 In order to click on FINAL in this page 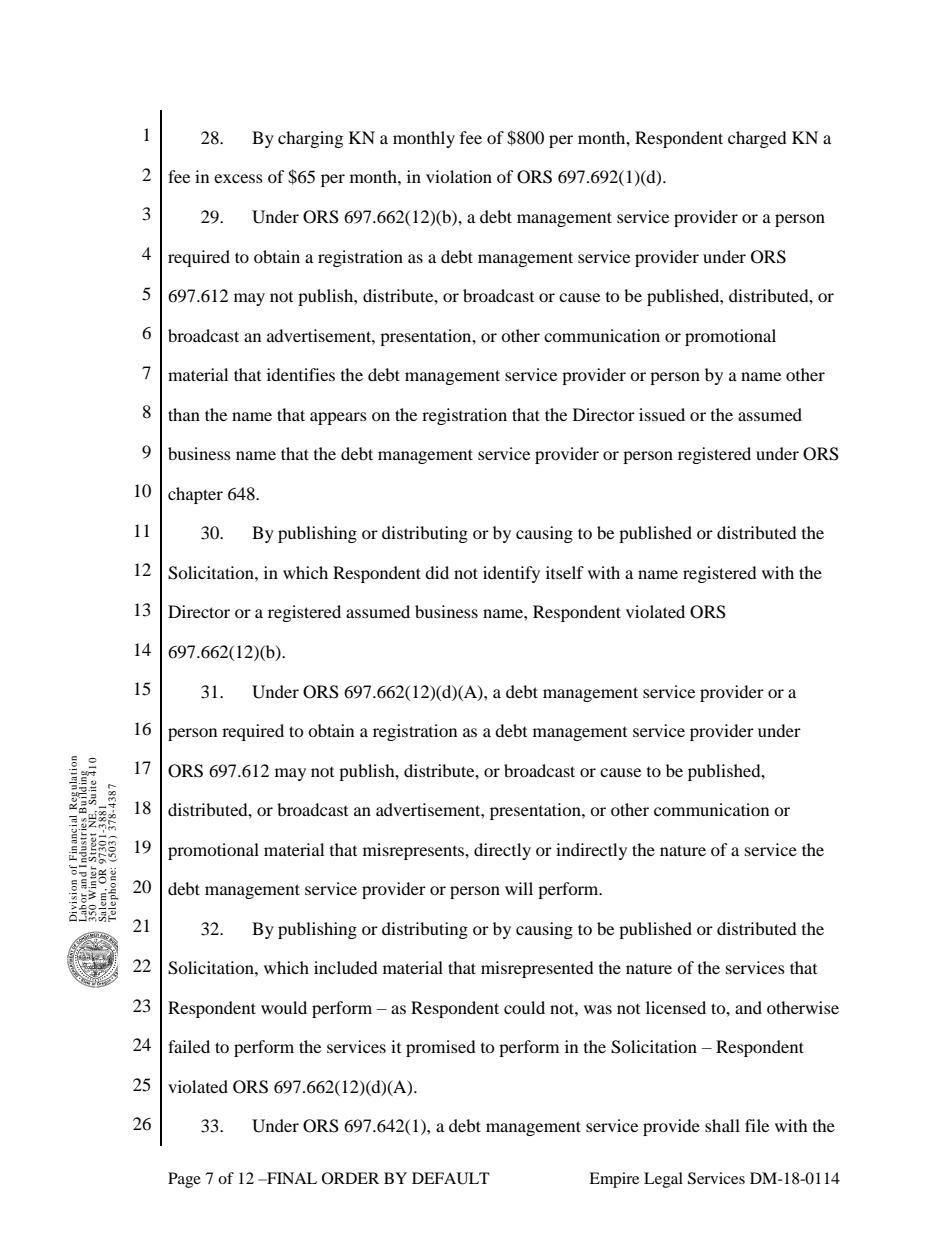, I will do `click(291, 1178)`.
